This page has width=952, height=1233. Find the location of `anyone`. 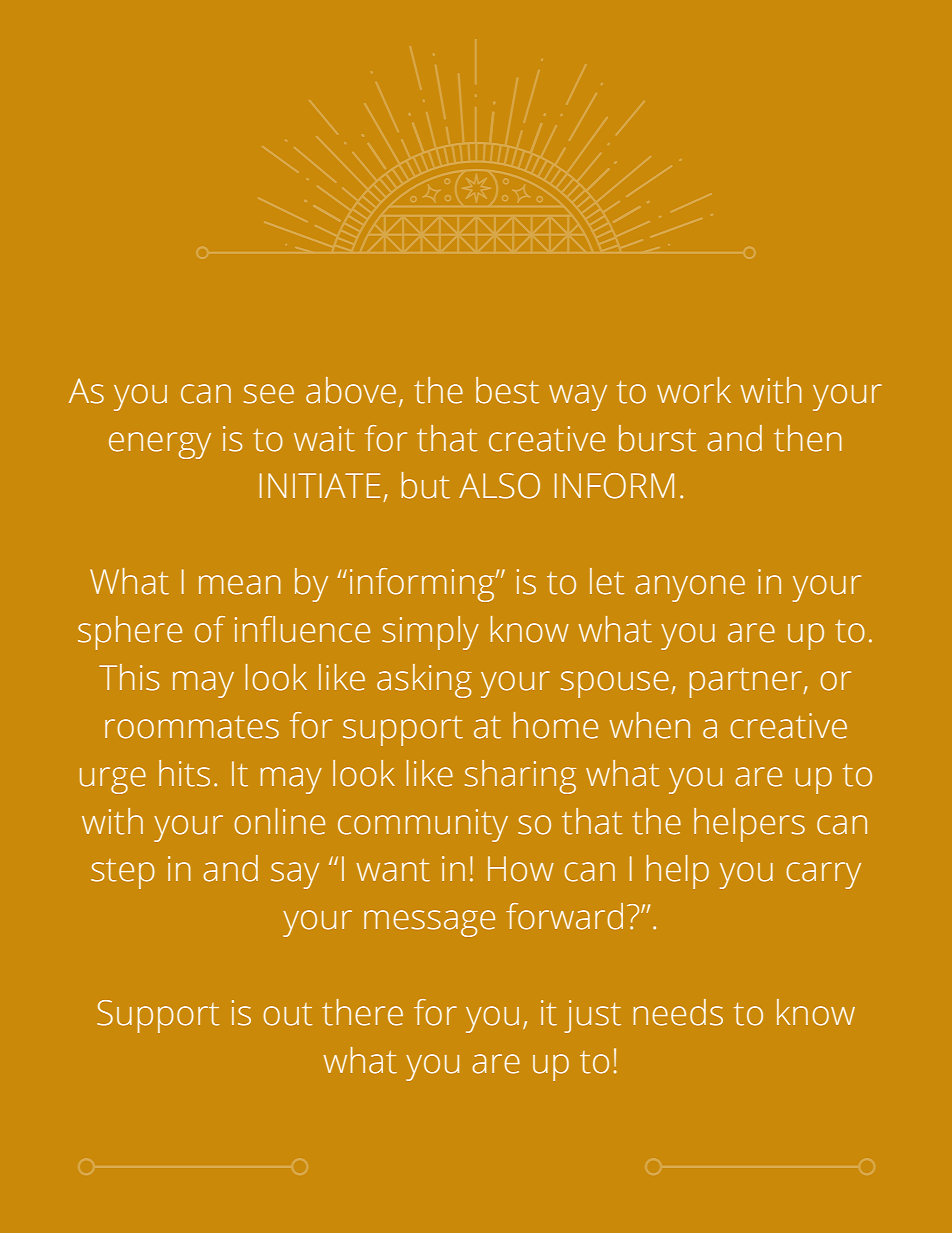

anyone is located at coordinates (690, 588).
